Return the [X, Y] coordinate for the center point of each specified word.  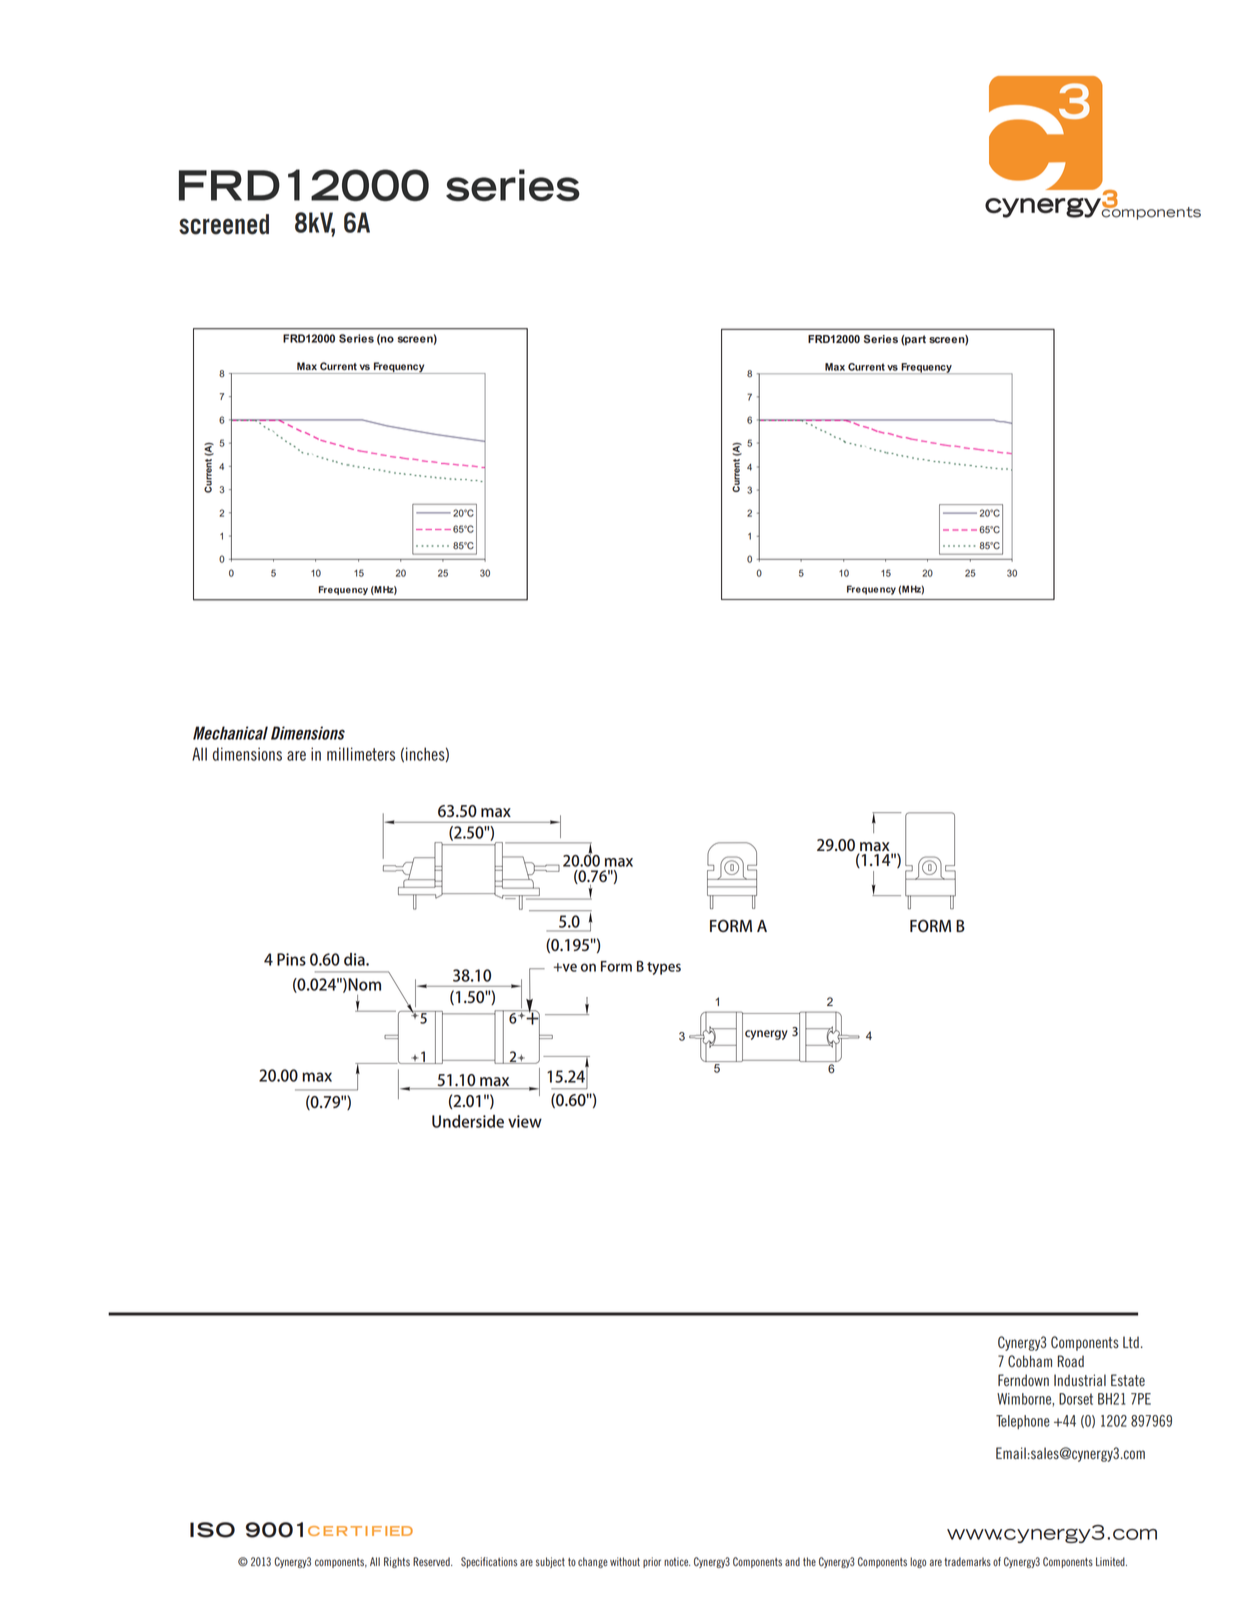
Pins [291, 959]
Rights [397, 1562]
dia [355, 959]
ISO [212, 1530]
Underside [468, 1121]
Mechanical [230, 733]
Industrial [1080, 1380]
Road [1071, 1361]
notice [677, 1561]
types [664, 968]
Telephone [1023, 1422]
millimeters [361, 754]
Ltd [1131, 1342]
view [525, 1121]
